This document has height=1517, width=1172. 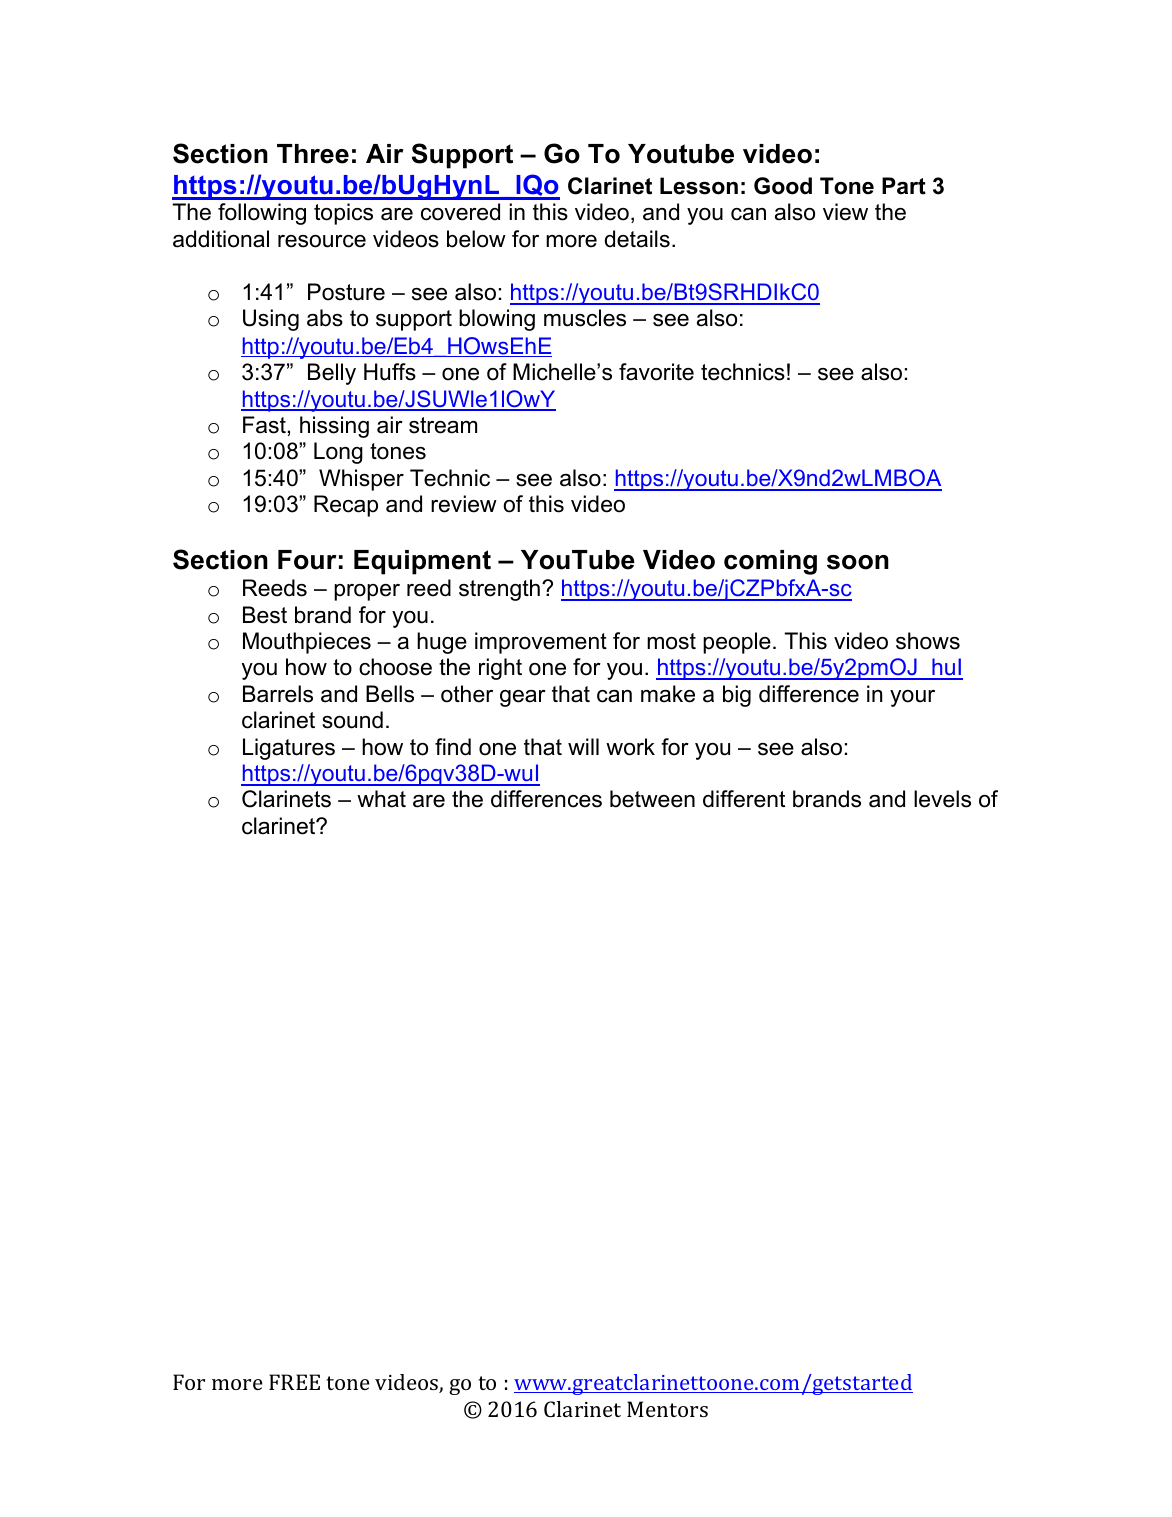 What do you see at coordinates (289, 749) in the document?
I see `Ligatures` at bounding box center [289, 749].
